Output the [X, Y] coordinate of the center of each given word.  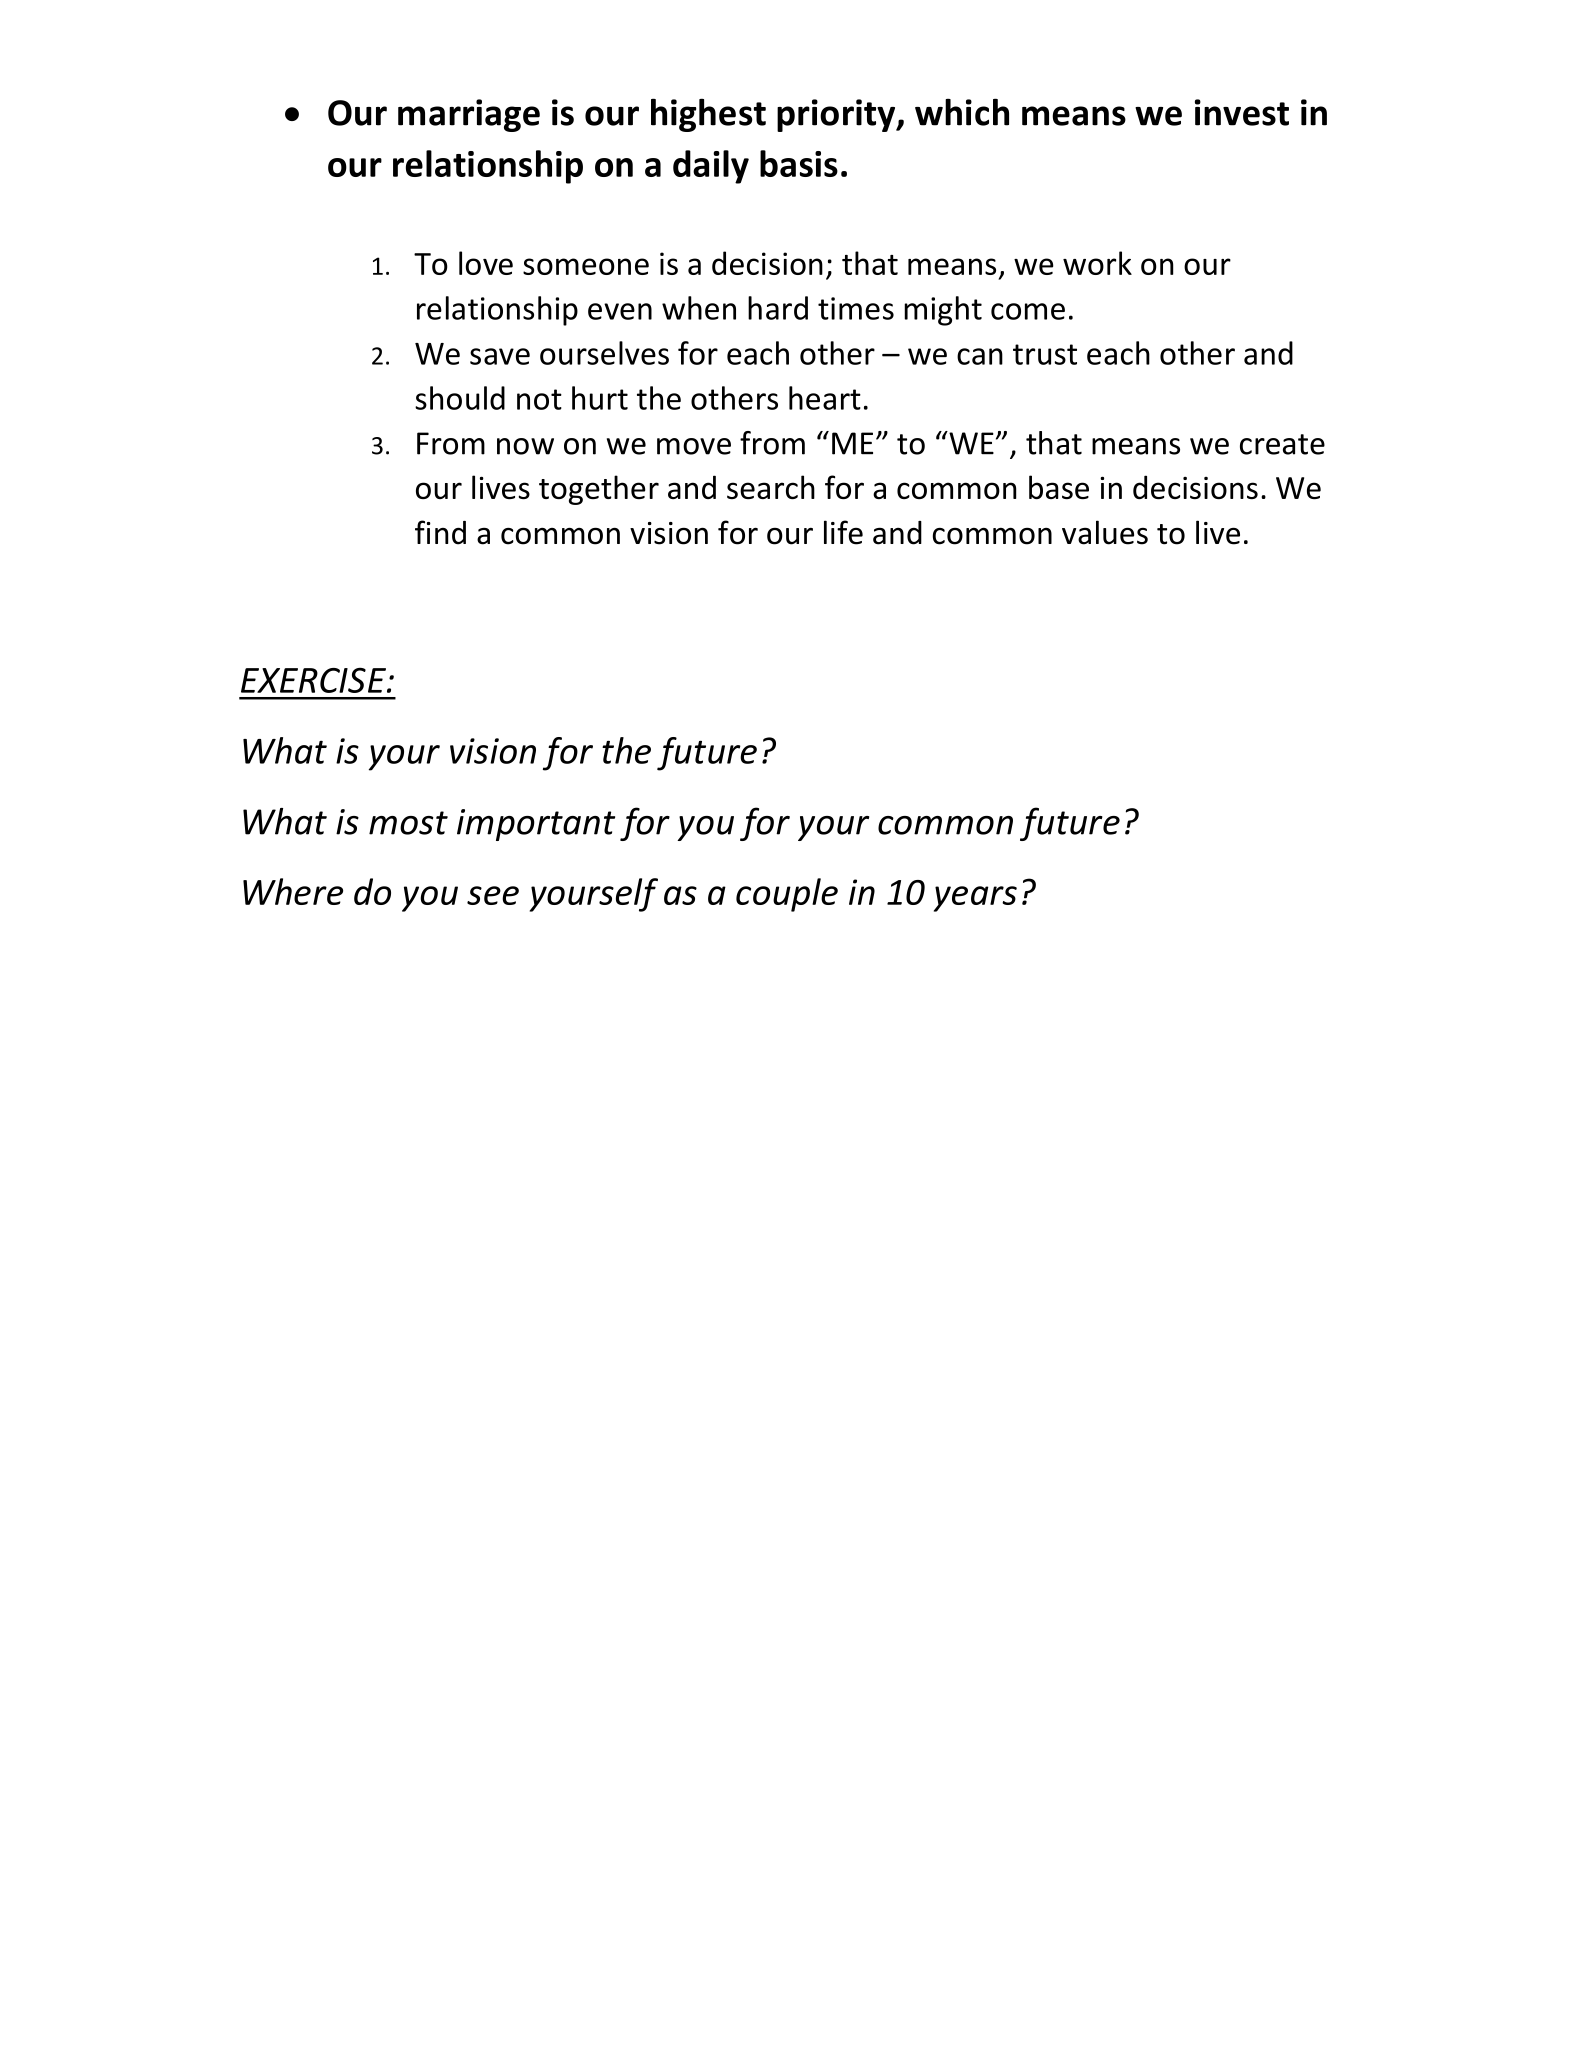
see [493, 895]
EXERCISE [314, 680]
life [843, 532]
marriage [469, 115]
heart [825, 398]
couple [787, 895]
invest [1242, 112]
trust [1045, 354]
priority [837, 115]
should [460, 398]
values [1105, 532]
